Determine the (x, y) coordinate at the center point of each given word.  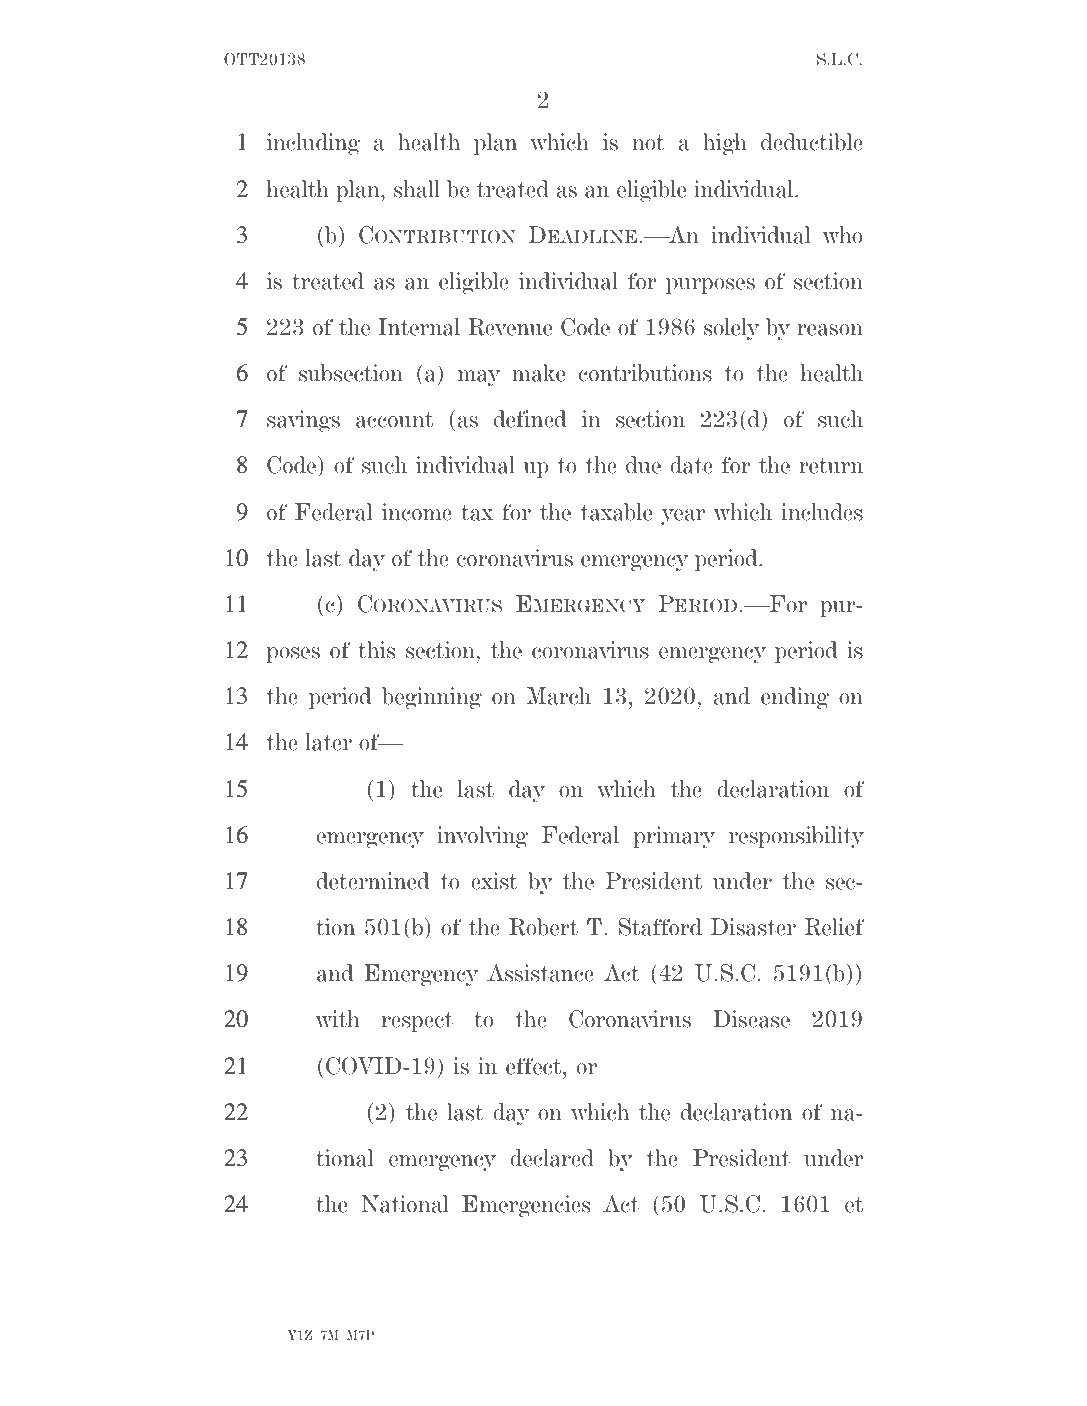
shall (417, 189)
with (337, 1019)
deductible (812, 142)
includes (822, 512)
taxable (616, 512)
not (648, 143)
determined (373, 881)
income (417, 512)
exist (494, 881)
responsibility (796, 837)
